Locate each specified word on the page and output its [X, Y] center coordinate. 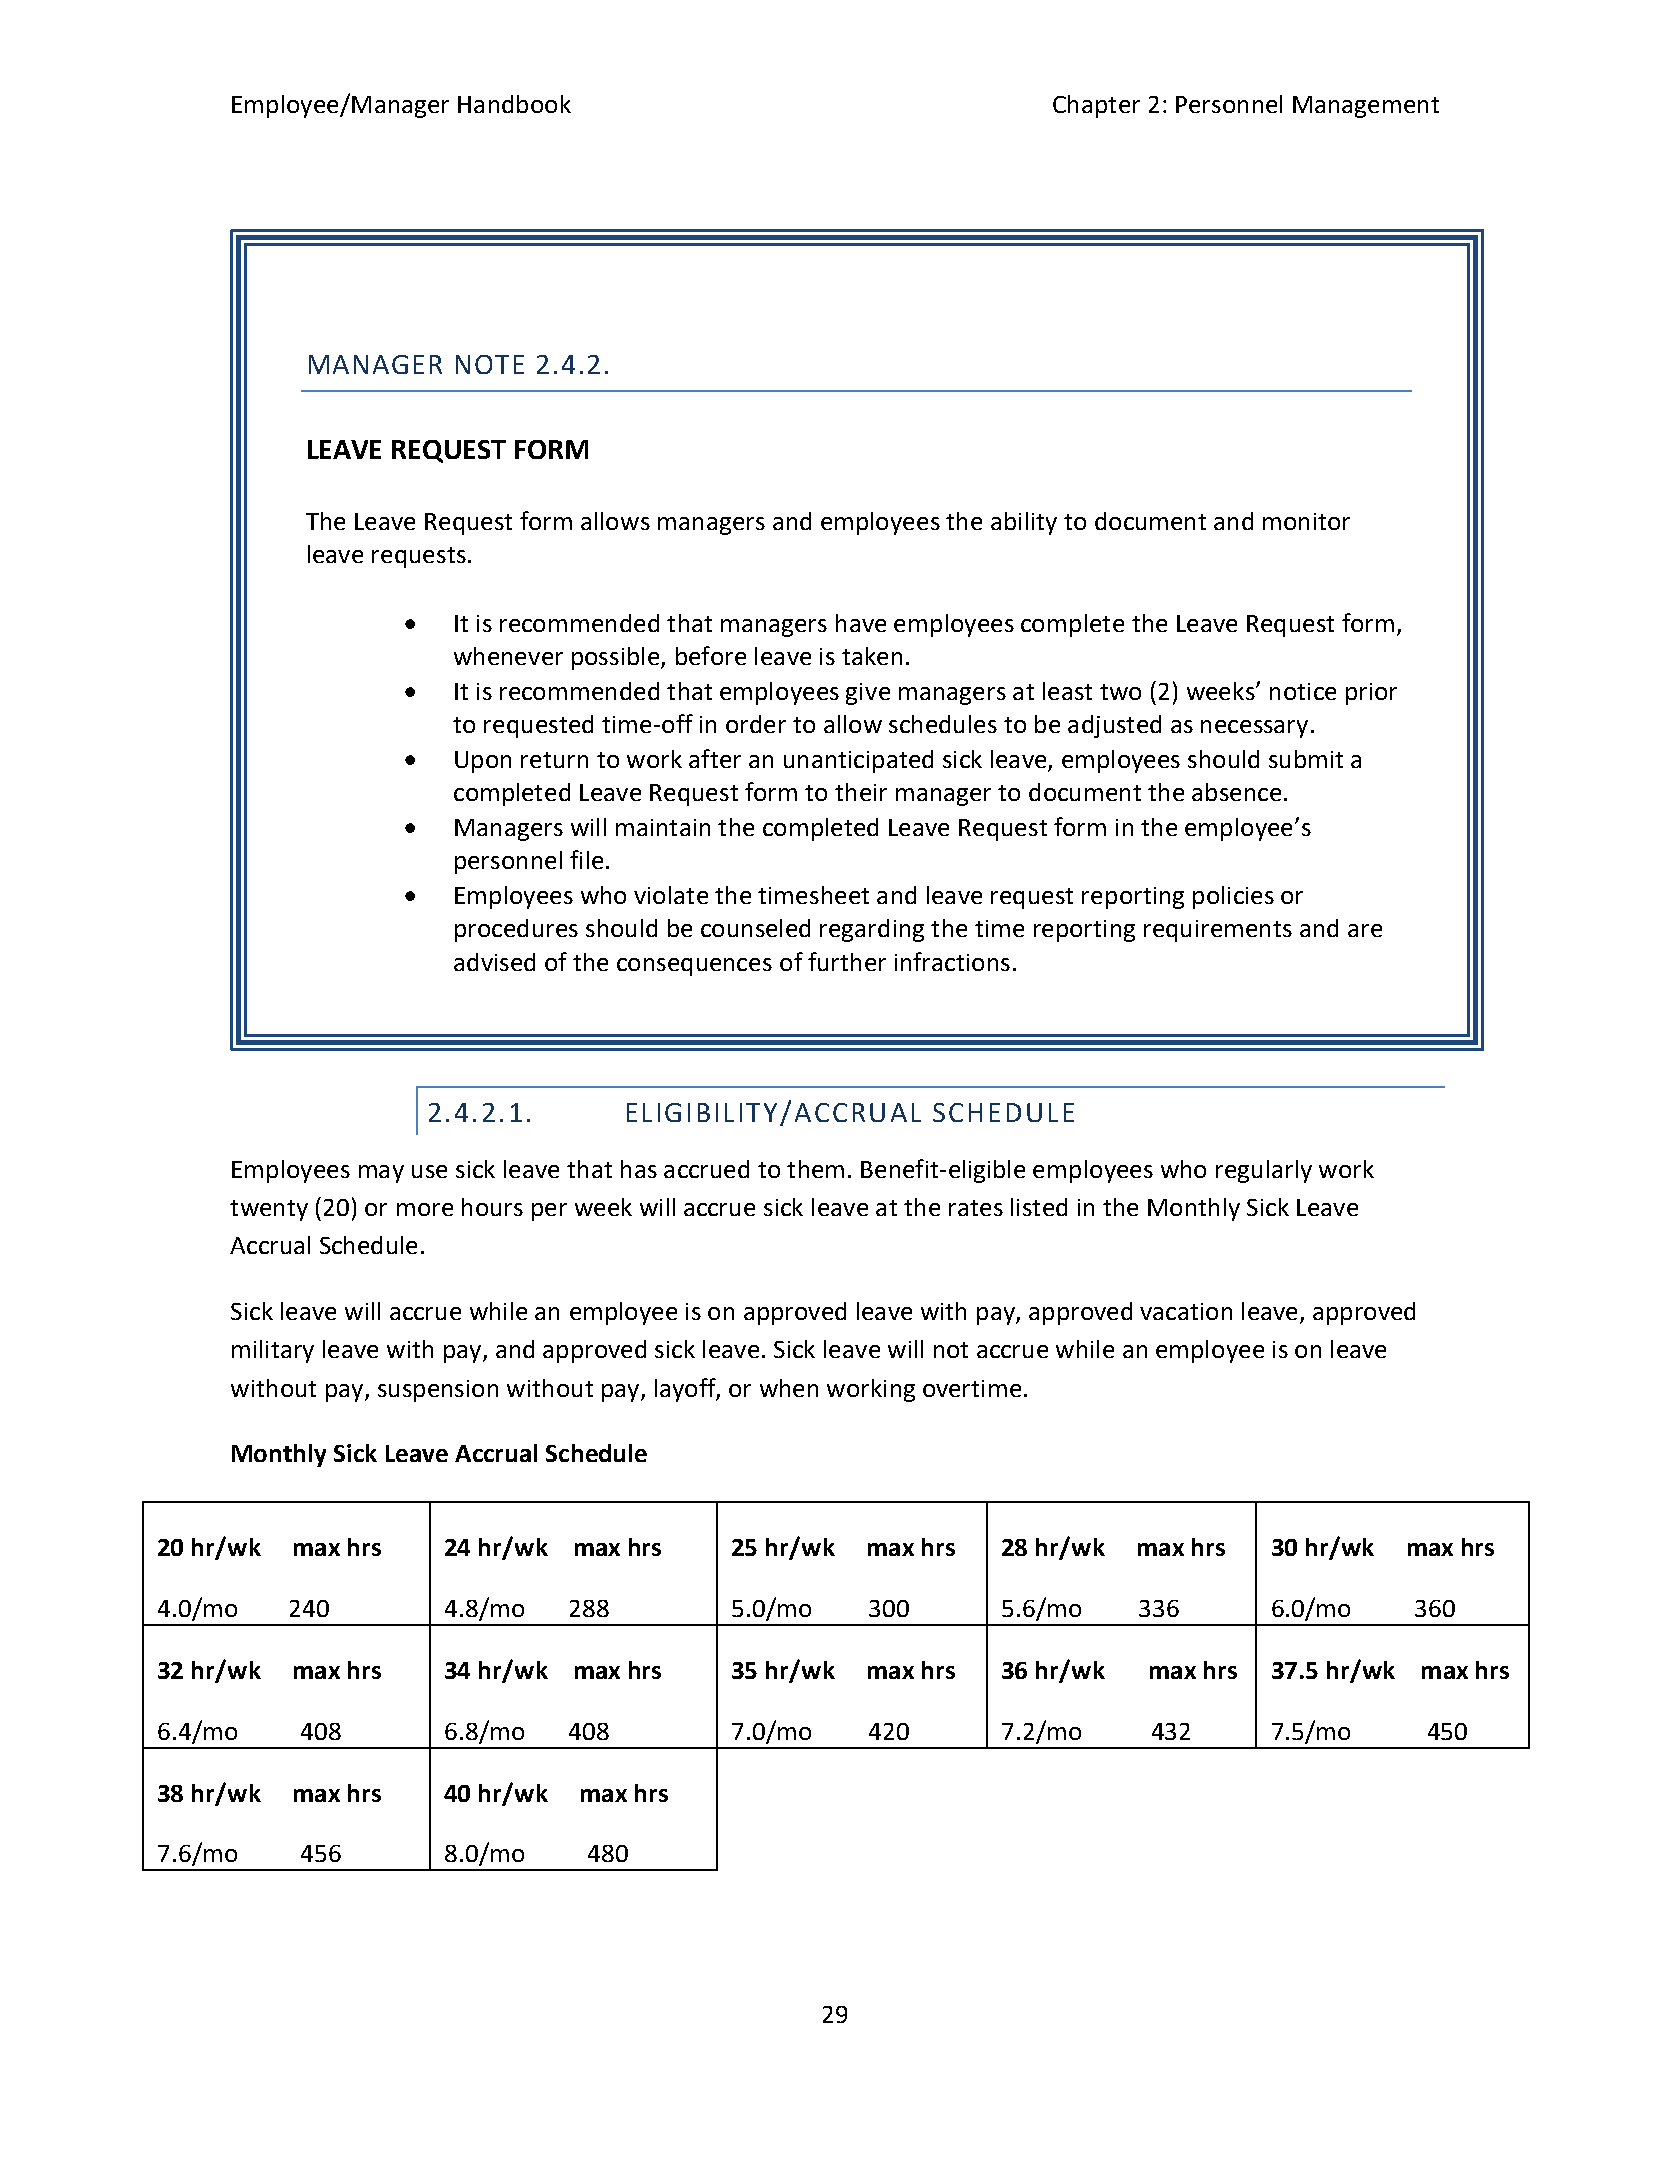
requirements [1218, 931]
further [847, 961]
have [861, 623]
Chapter [1096, 106]
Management [1366, 107]
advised [494, 962]
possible [617, 658]
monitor [1306, 521]
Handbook [514, 104]
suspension [438, 1391]
